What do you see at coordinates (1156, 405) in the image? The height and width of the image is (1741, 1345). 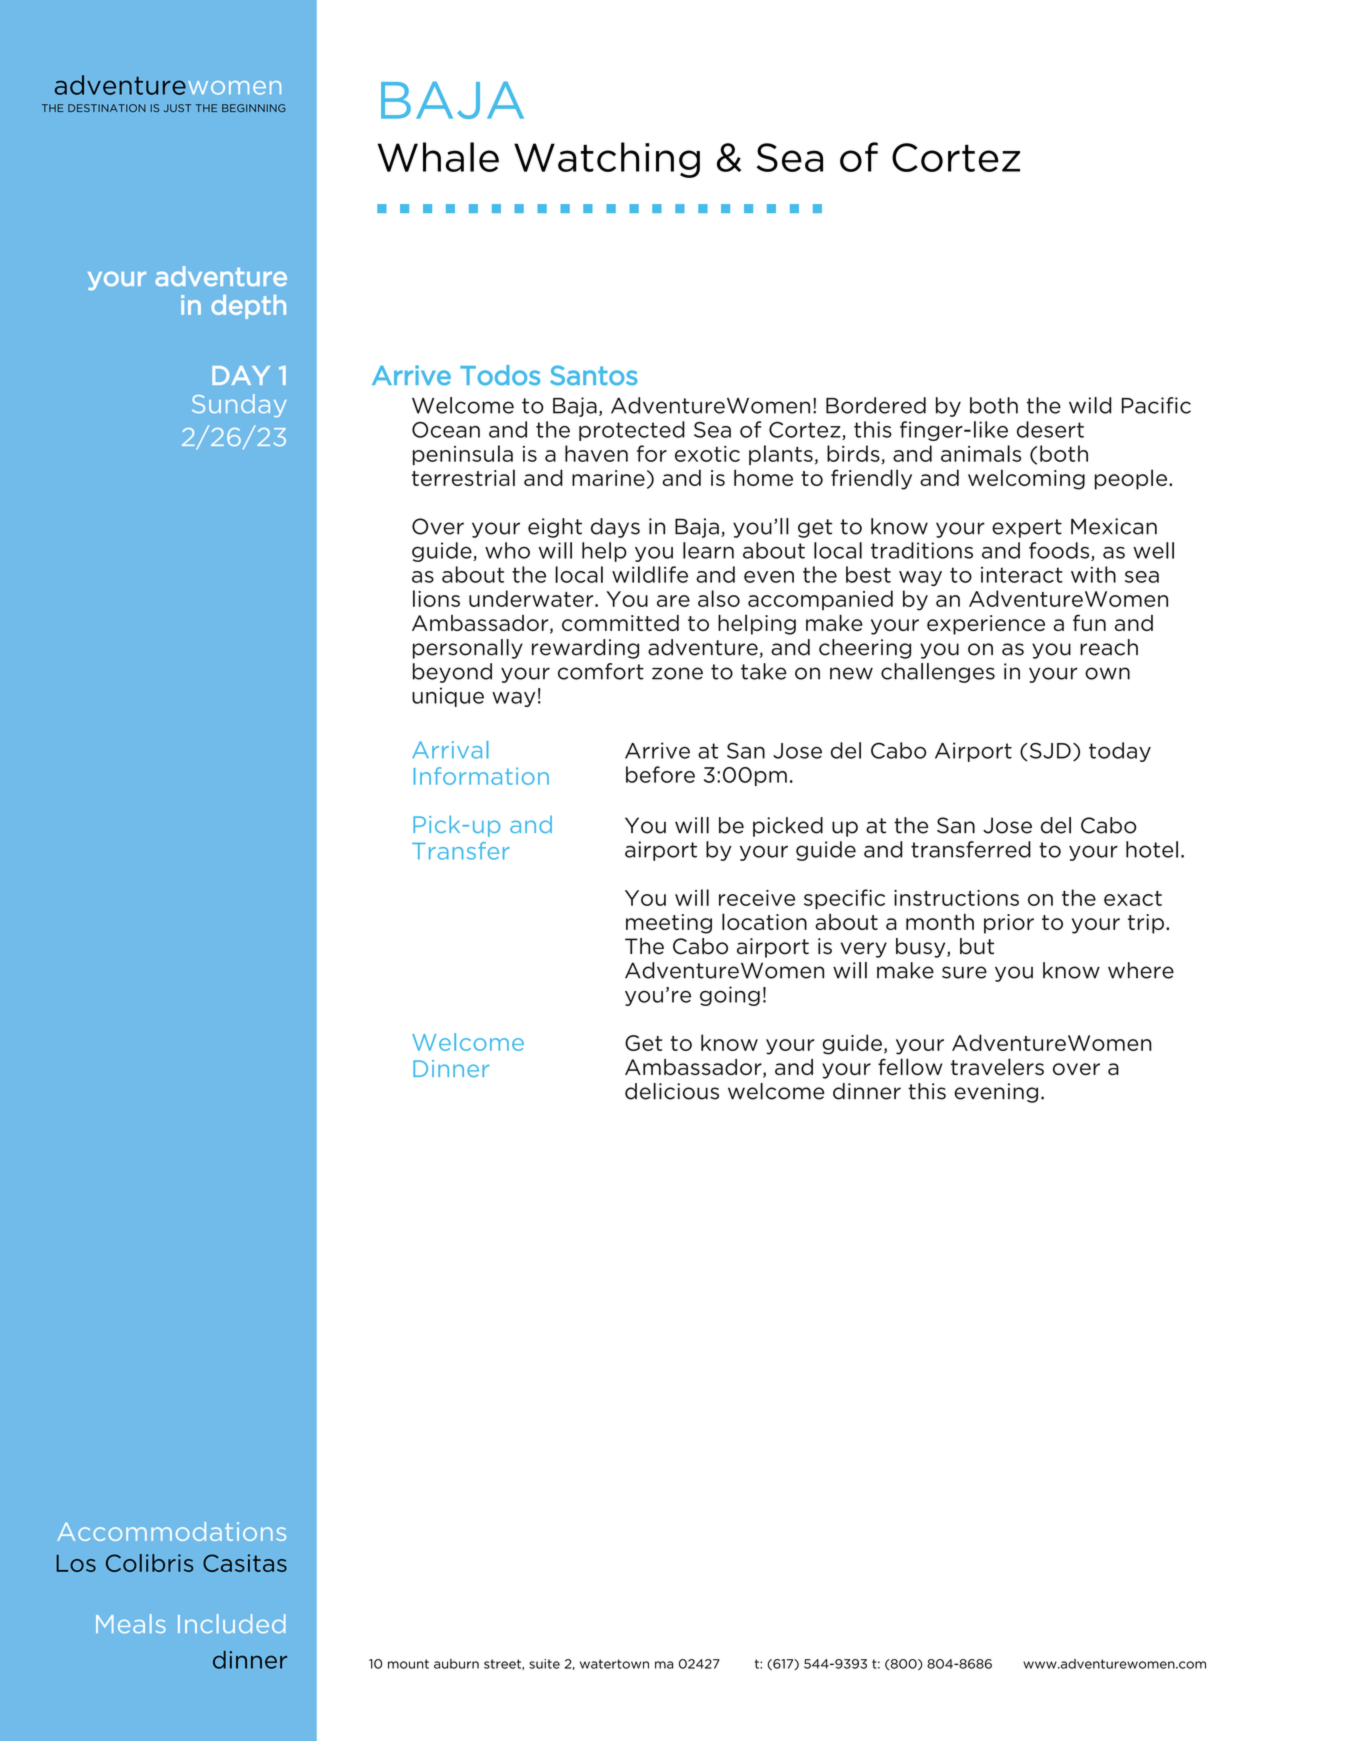 I see `Pacific` at bounding box center [1156, 405].
